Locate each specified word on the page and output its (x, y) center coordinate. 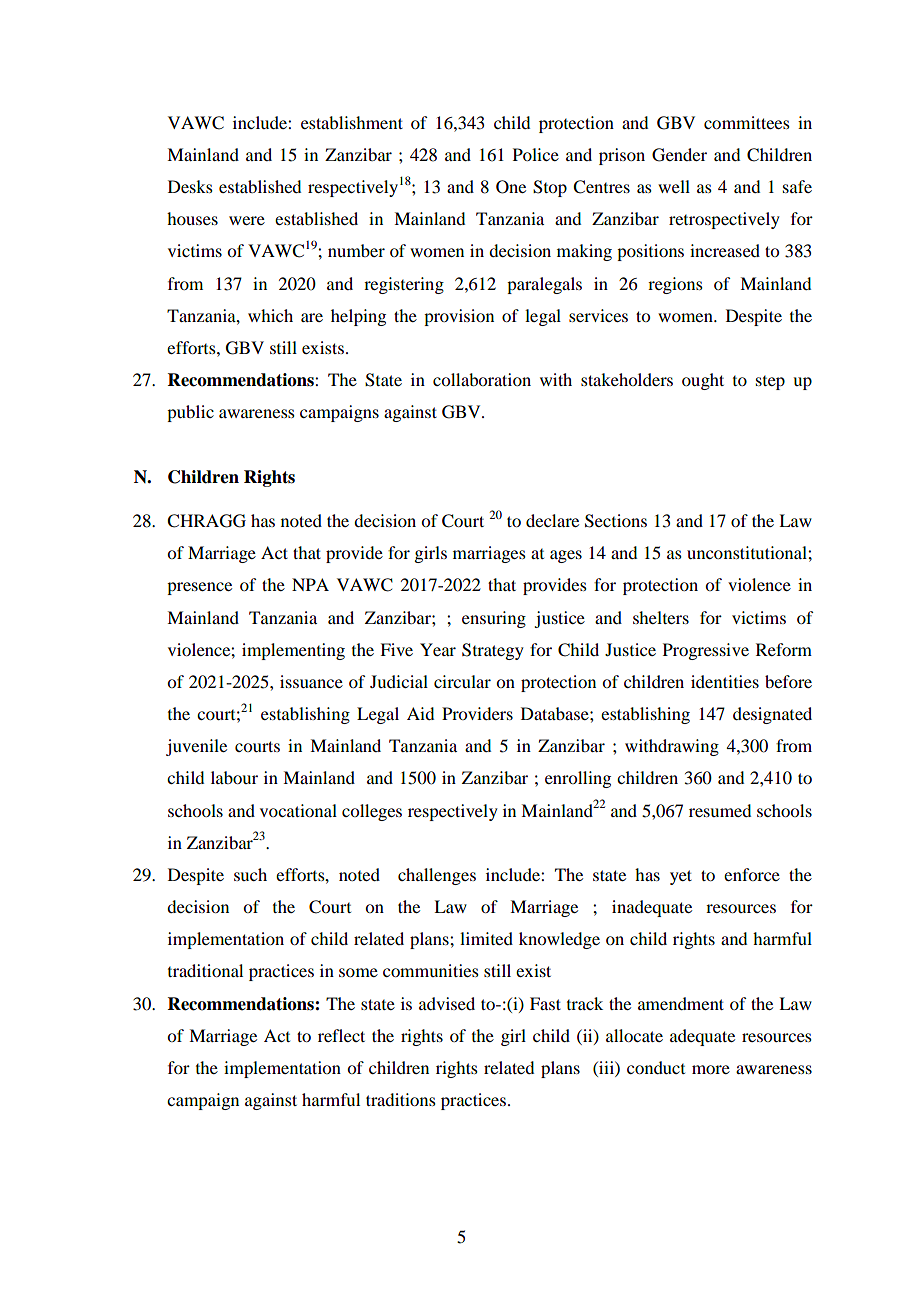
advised (447, 1003)
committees (747, 122)
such (250, 874)
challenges (437, 876)
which (270, 315)
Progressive (706, 651)
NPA (310, 584)
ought (703, 381)
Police (536, 154)
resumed (720, 810)
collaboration (482, 379)
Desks (190, 186)
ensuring (494, 619)
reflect (341, 1035)
